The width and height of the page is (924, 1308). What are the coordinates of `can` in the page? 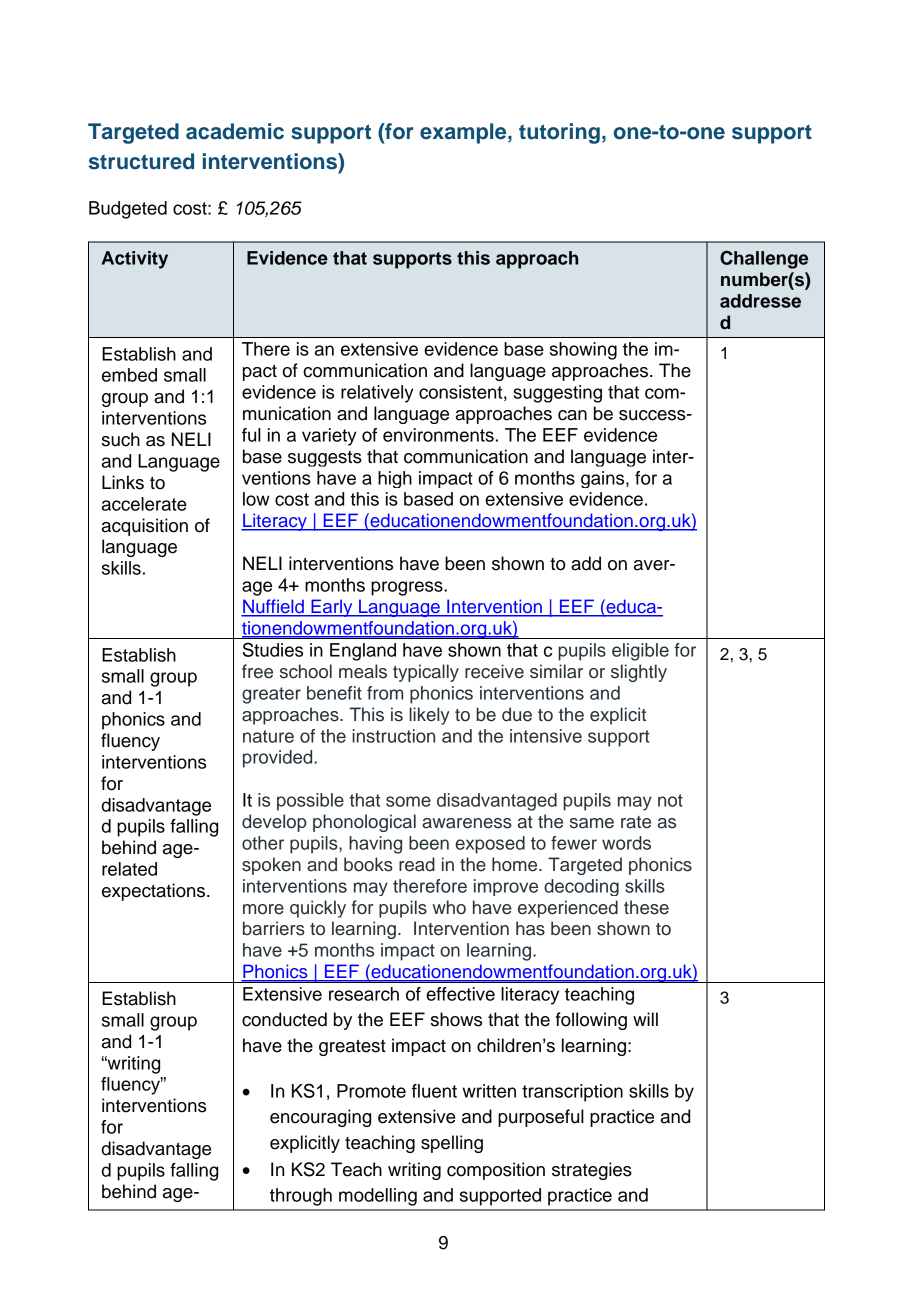 It's located at (572, 415).
